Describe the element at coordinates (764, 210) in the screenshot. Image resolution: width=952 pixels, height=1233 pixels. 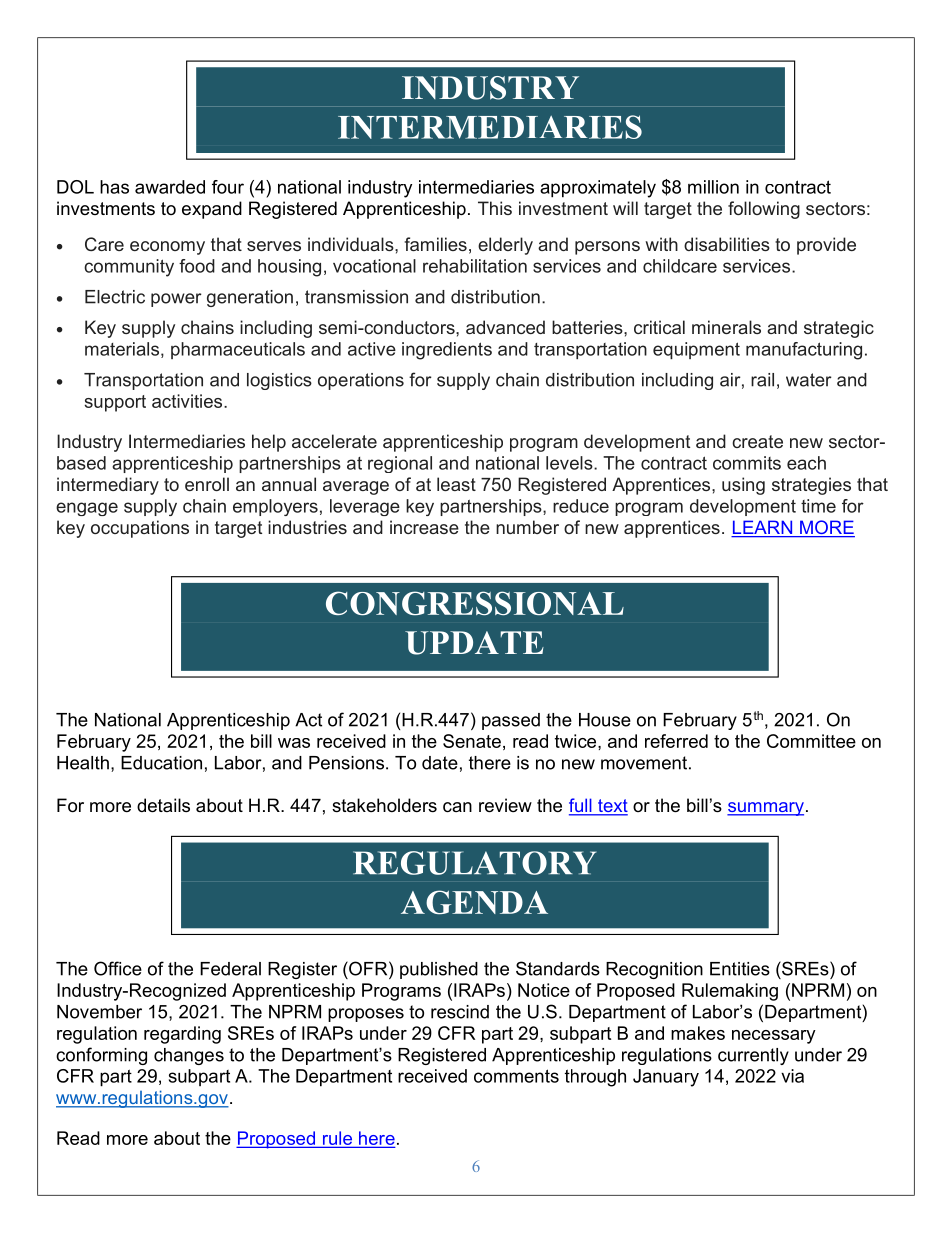
I see `following` at that location.
